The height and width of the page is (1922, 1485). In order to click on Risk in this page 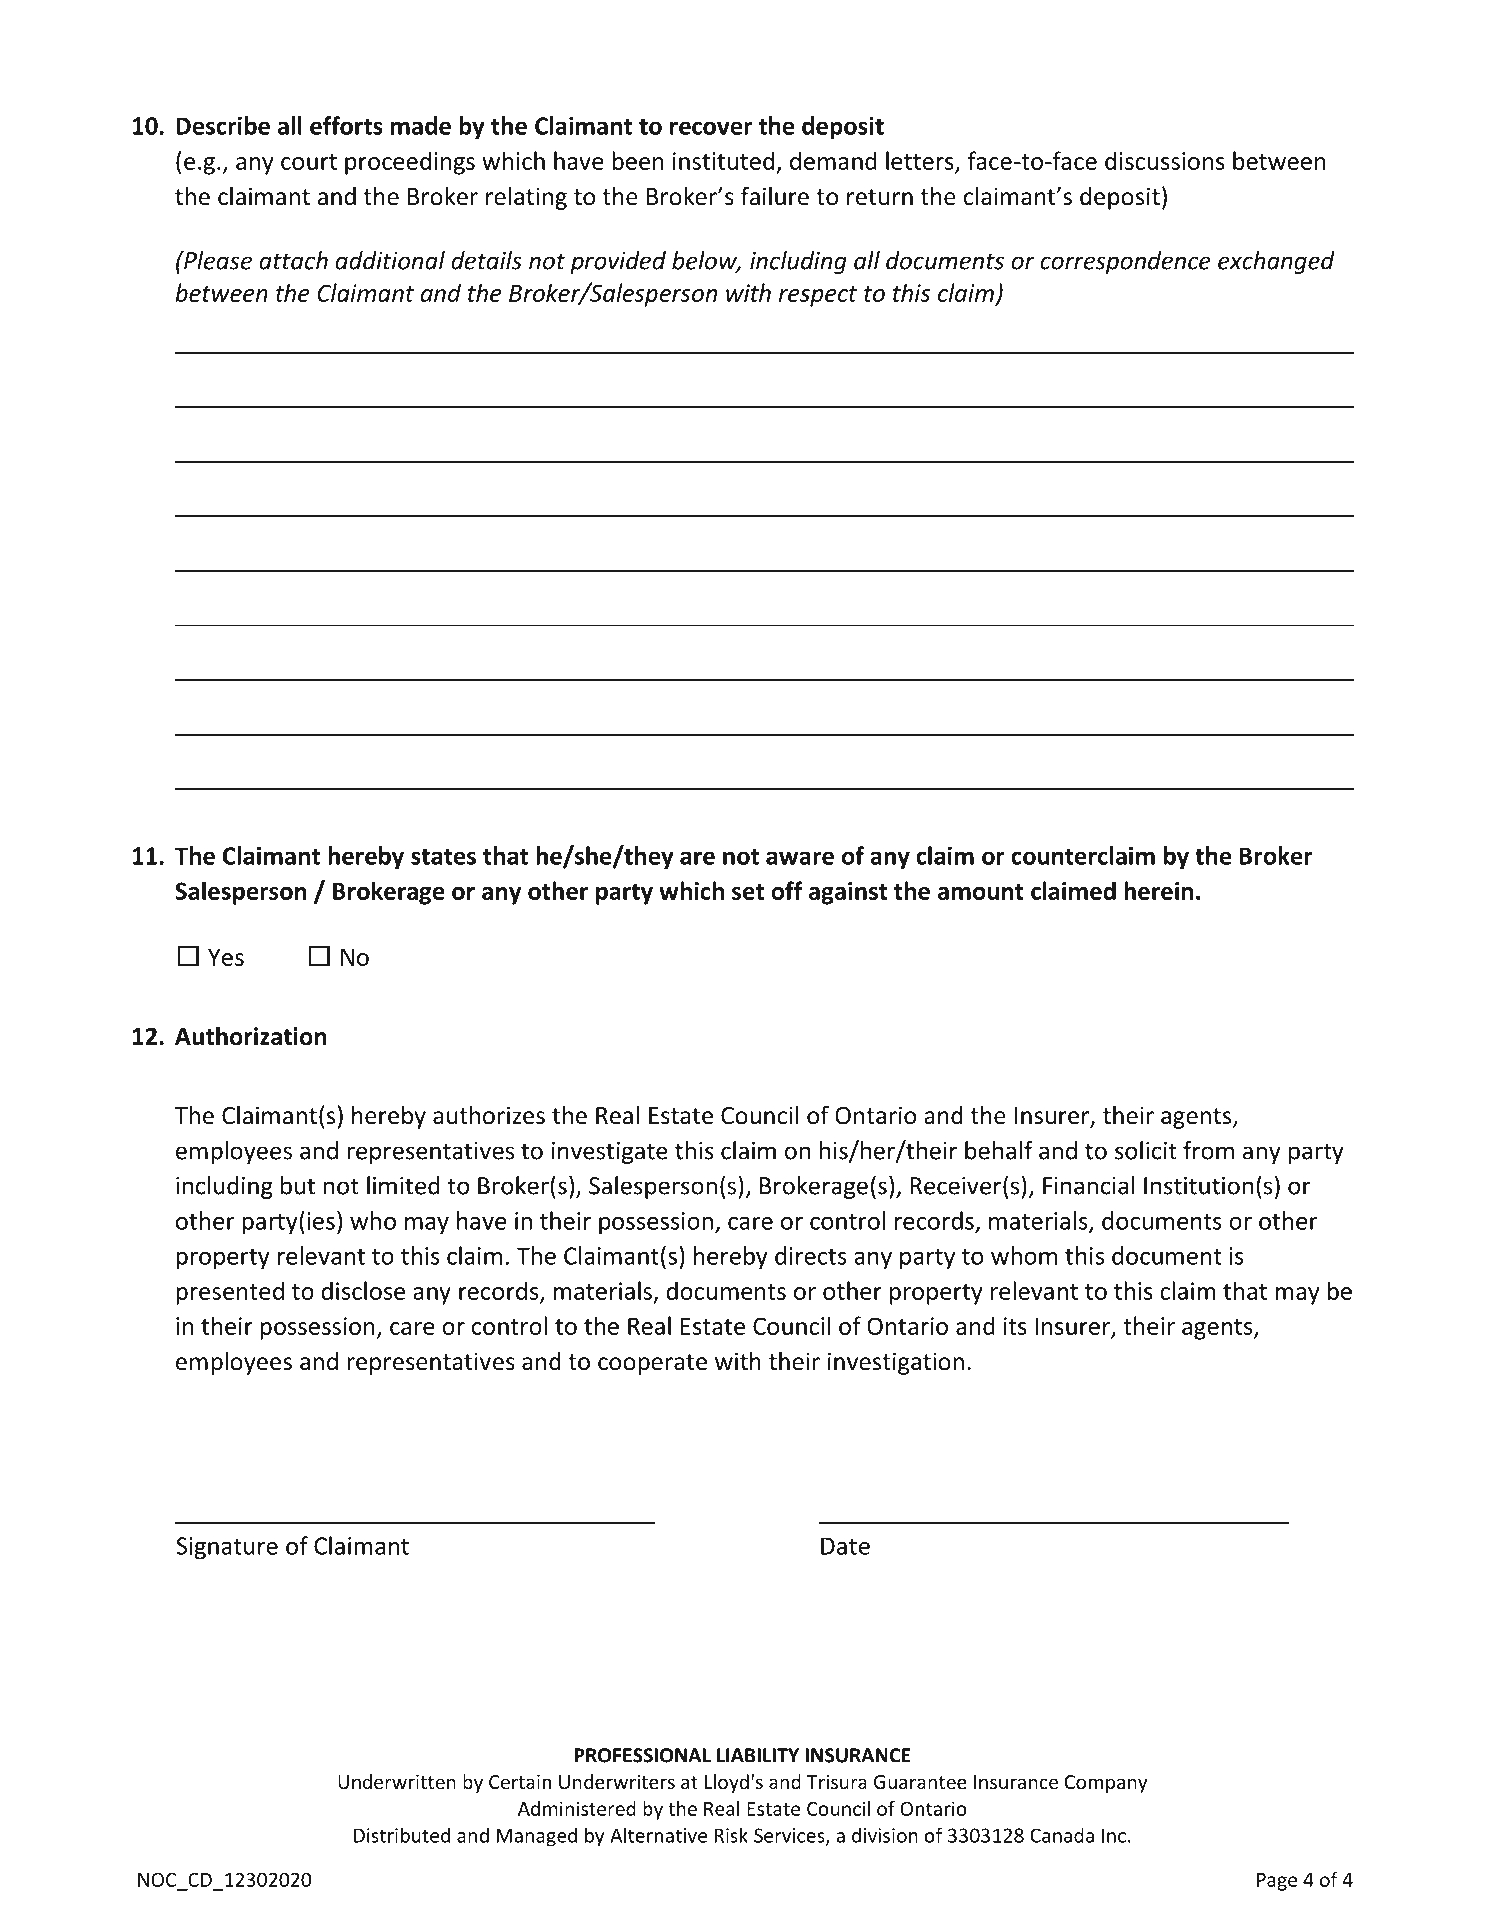, I will do `click(731, 1835)`.
